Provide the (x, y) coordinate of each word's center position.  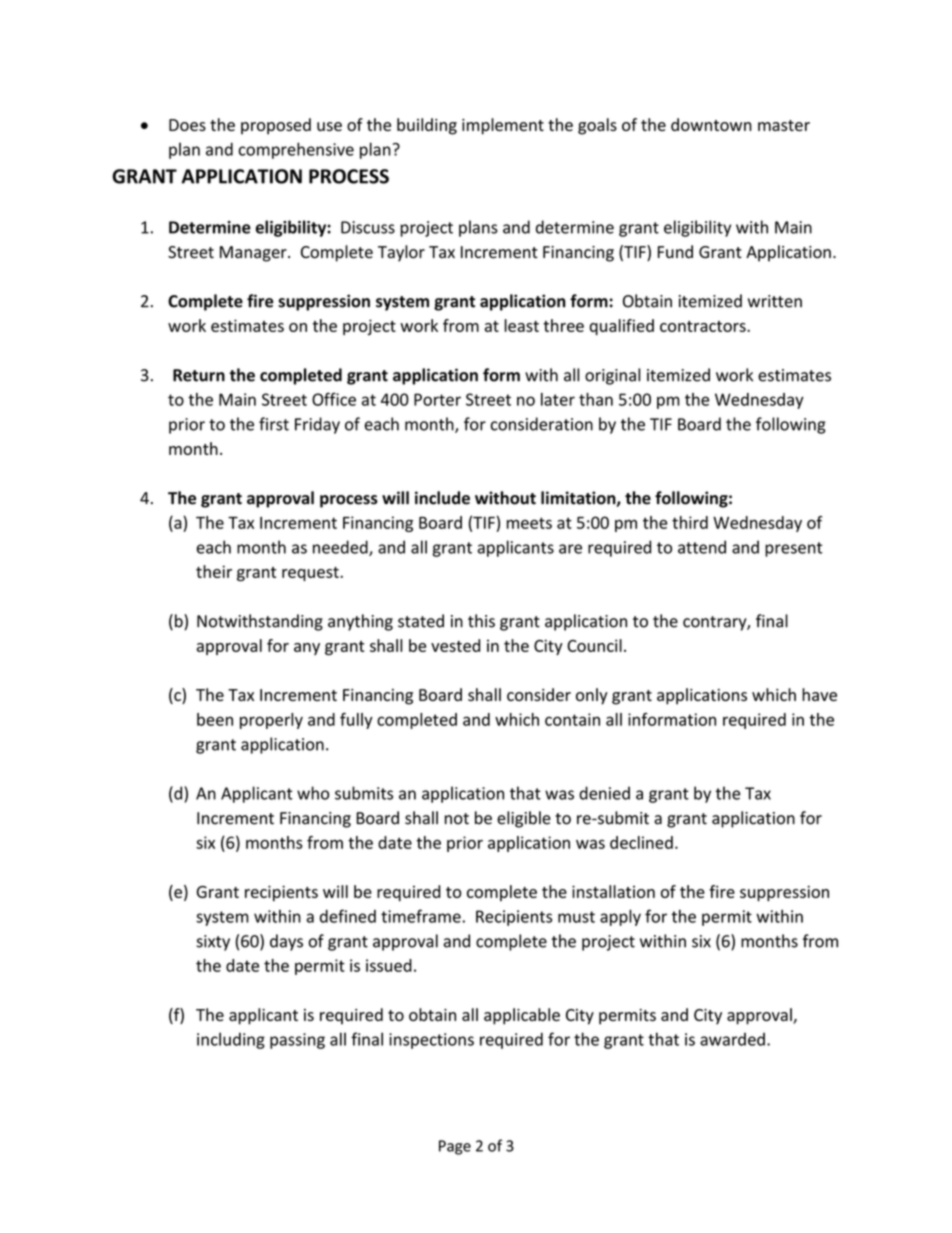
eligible (524, 819)
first (274, 424)
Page (455, 1147)
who (313, 793)
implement (503, 126)
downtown (711, 124)
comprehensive (296, 150)
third (690, 522)
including (231, 1040)
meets (529, 523)
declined (641, 842)
